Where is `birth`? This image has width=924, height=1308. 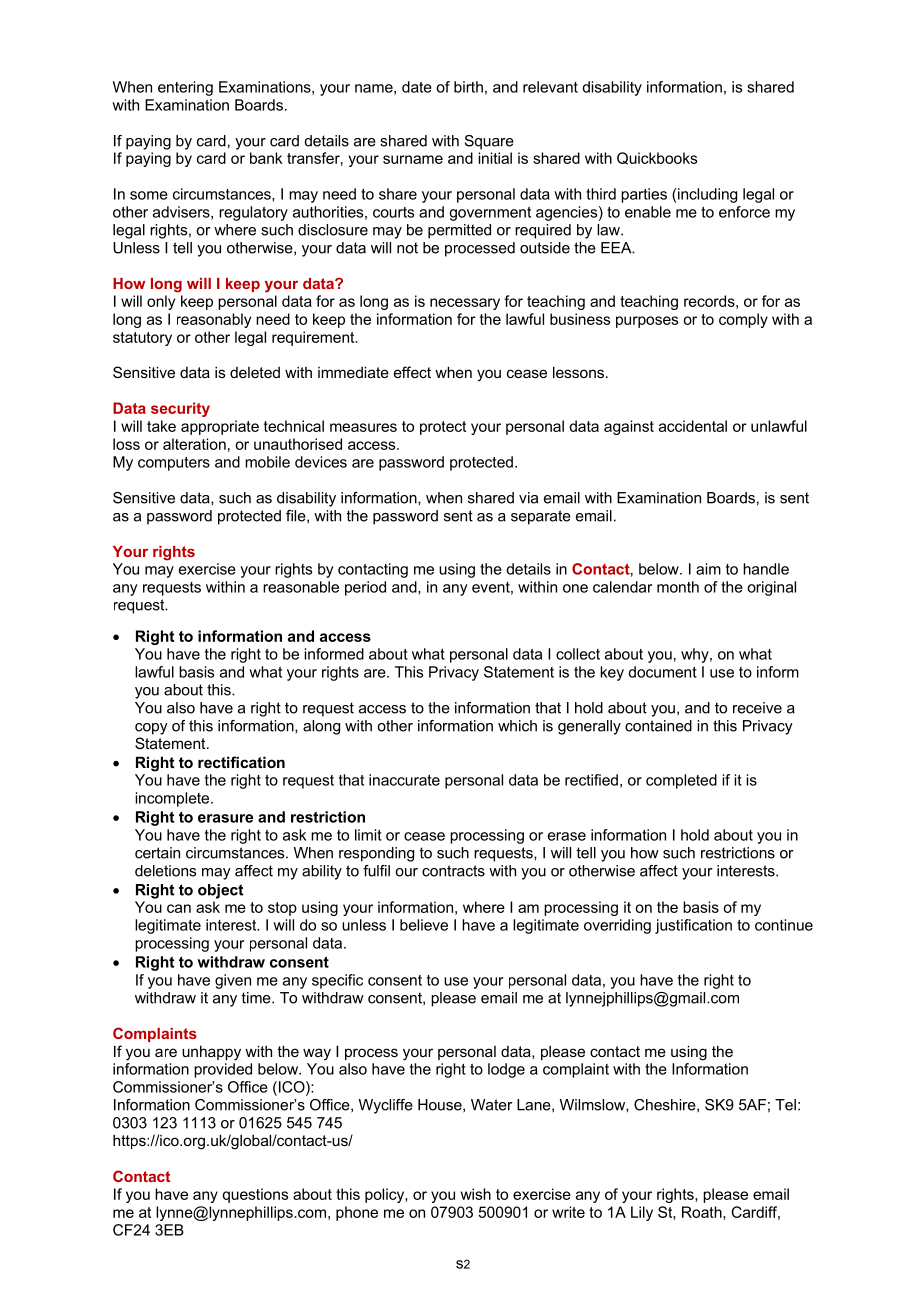 birth is located at coordinates (468, 87).
